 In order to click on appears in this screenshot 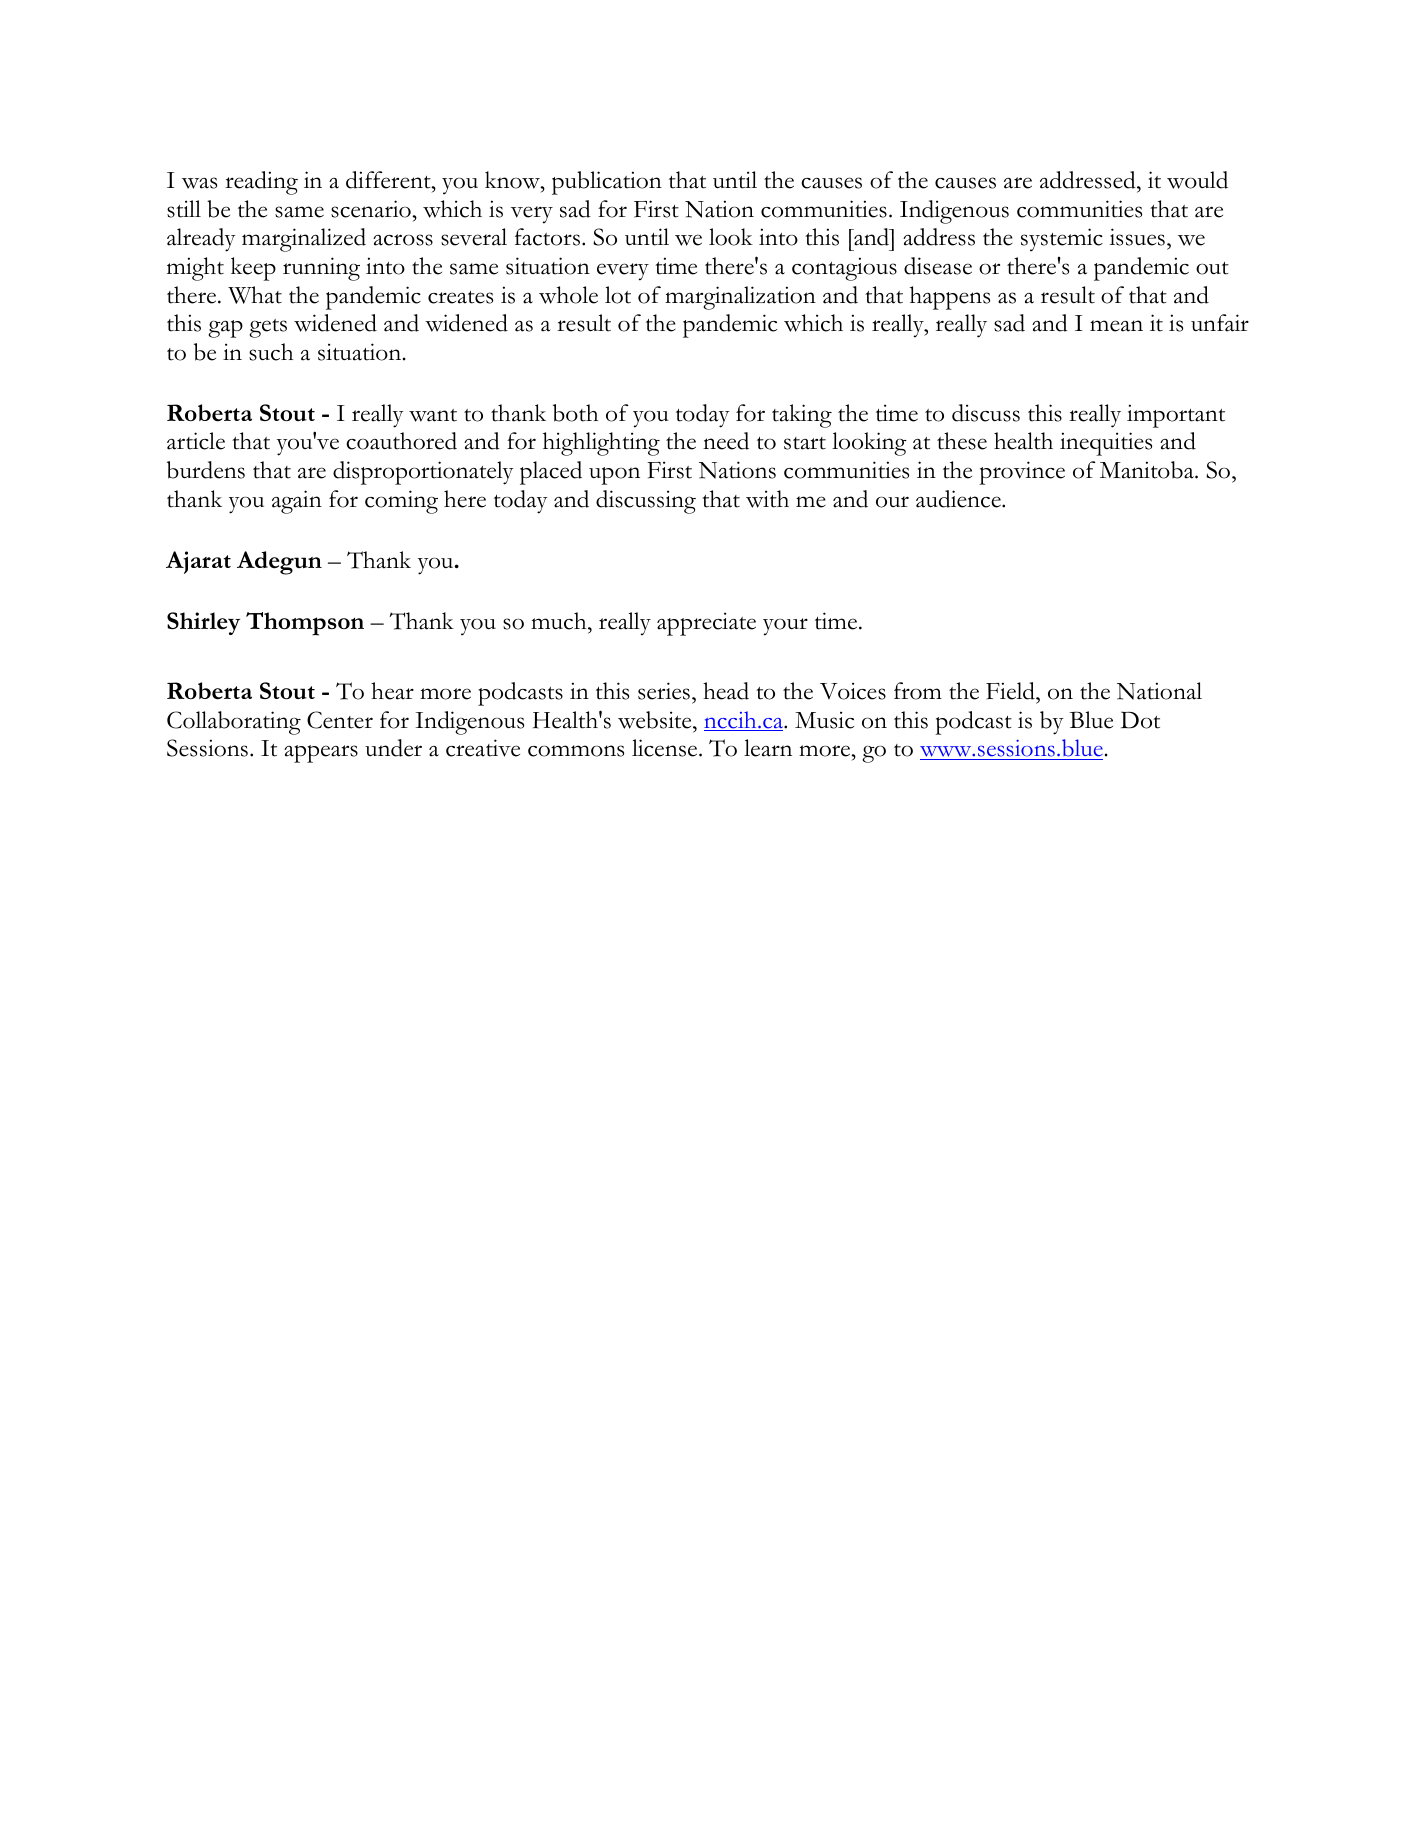, I will do `click(321, 754)`.
